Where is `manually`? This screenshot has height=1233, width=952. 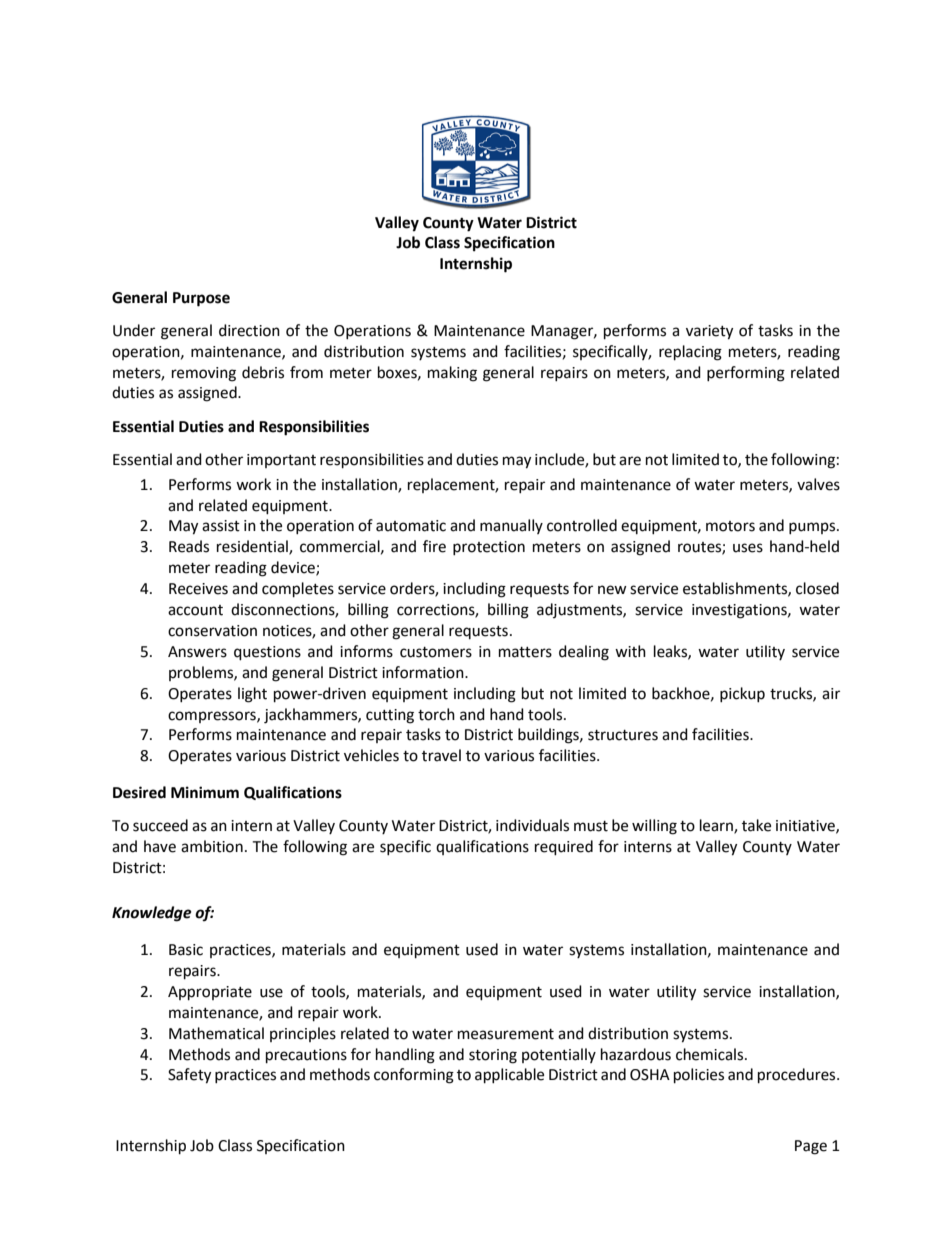
manually is located at coordinates (511, 526).
